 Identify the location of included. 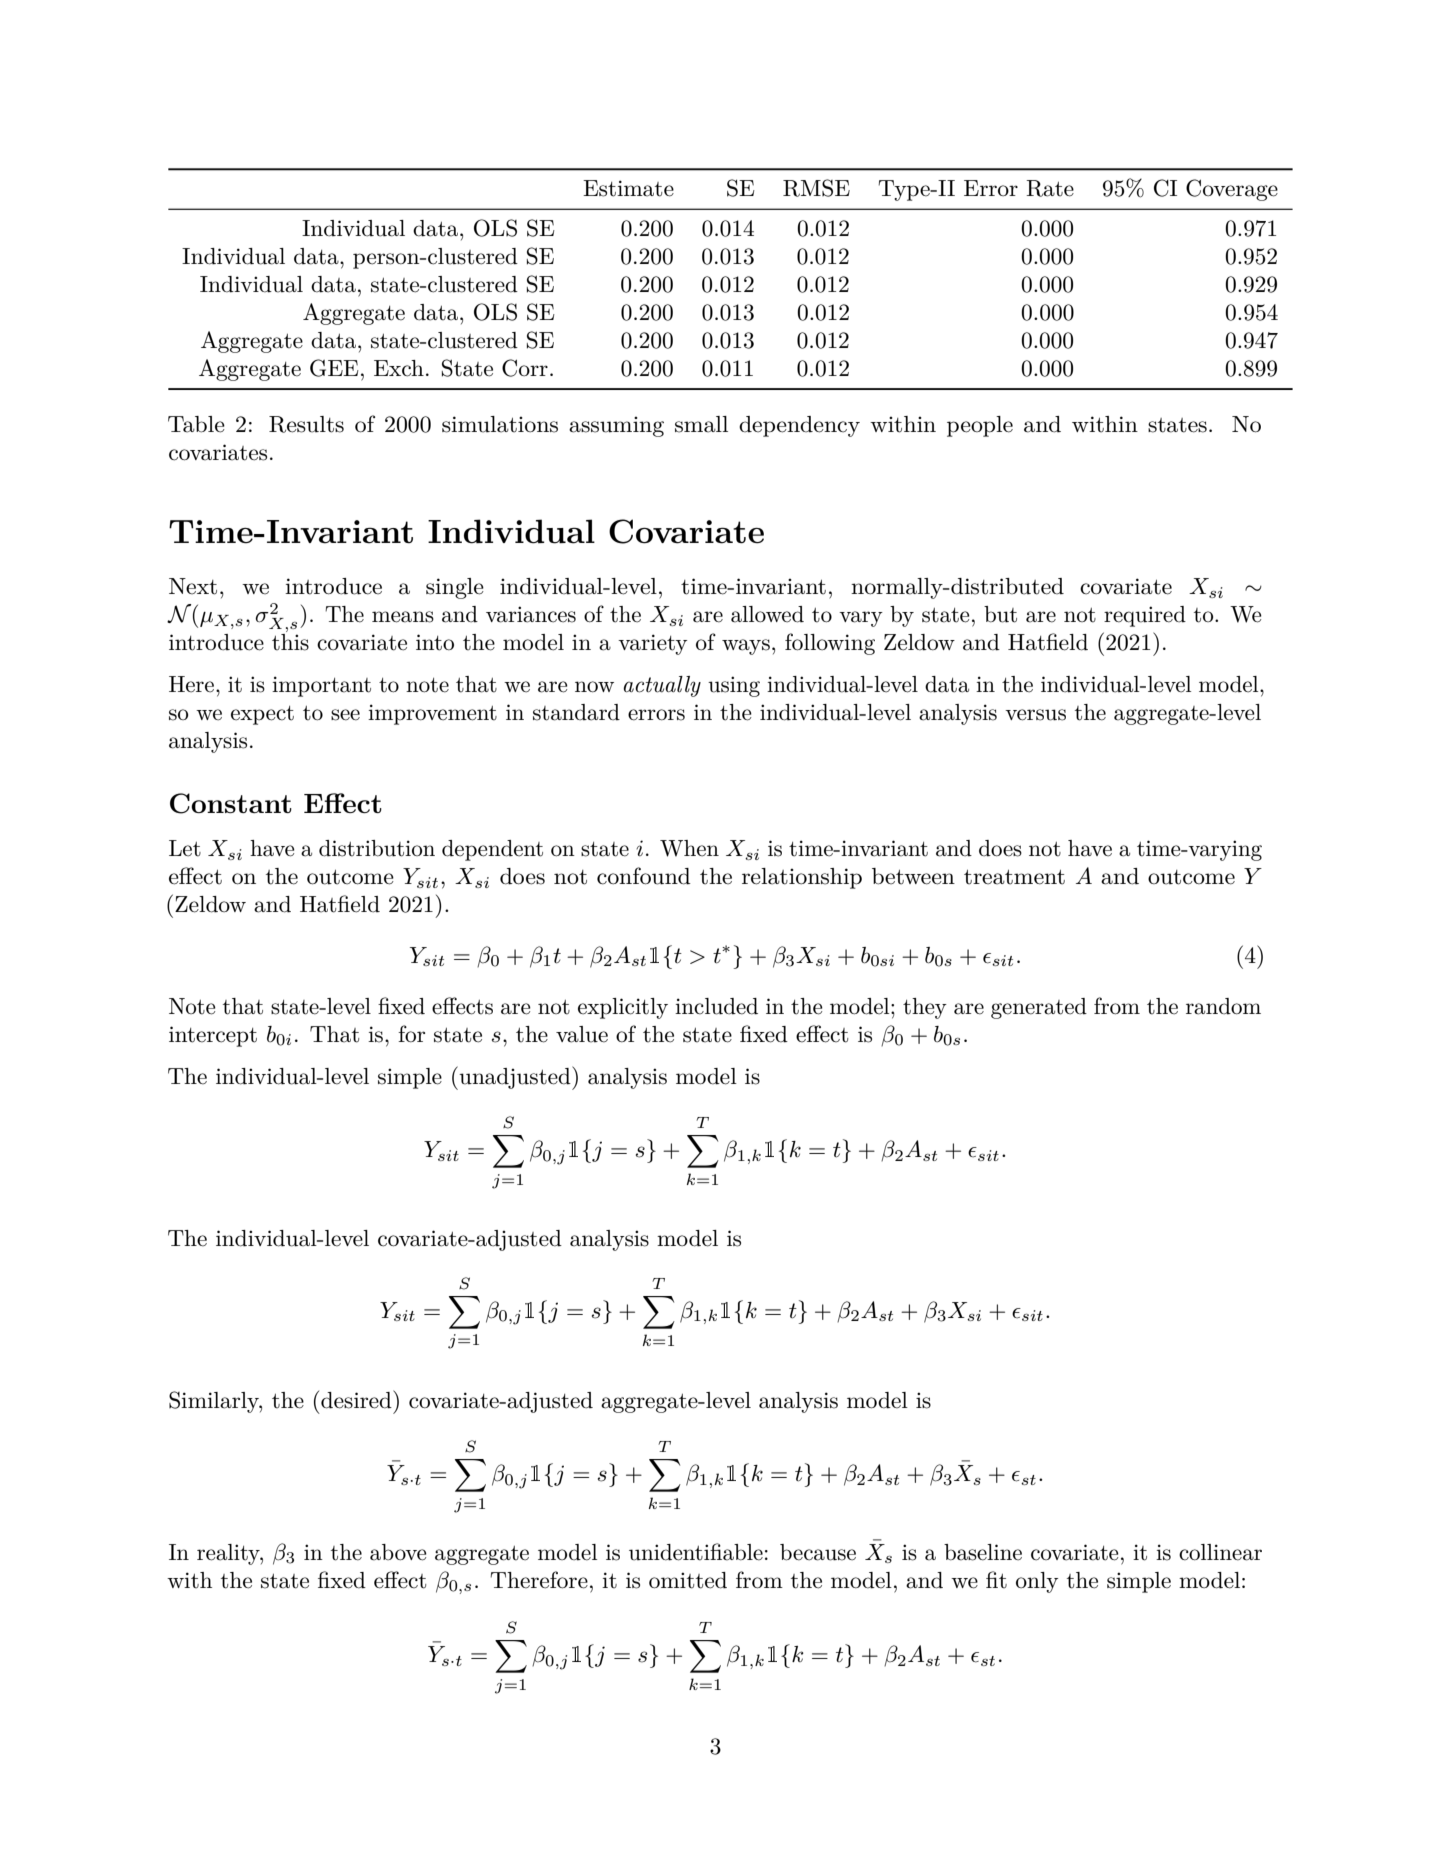
(716, 1006).
